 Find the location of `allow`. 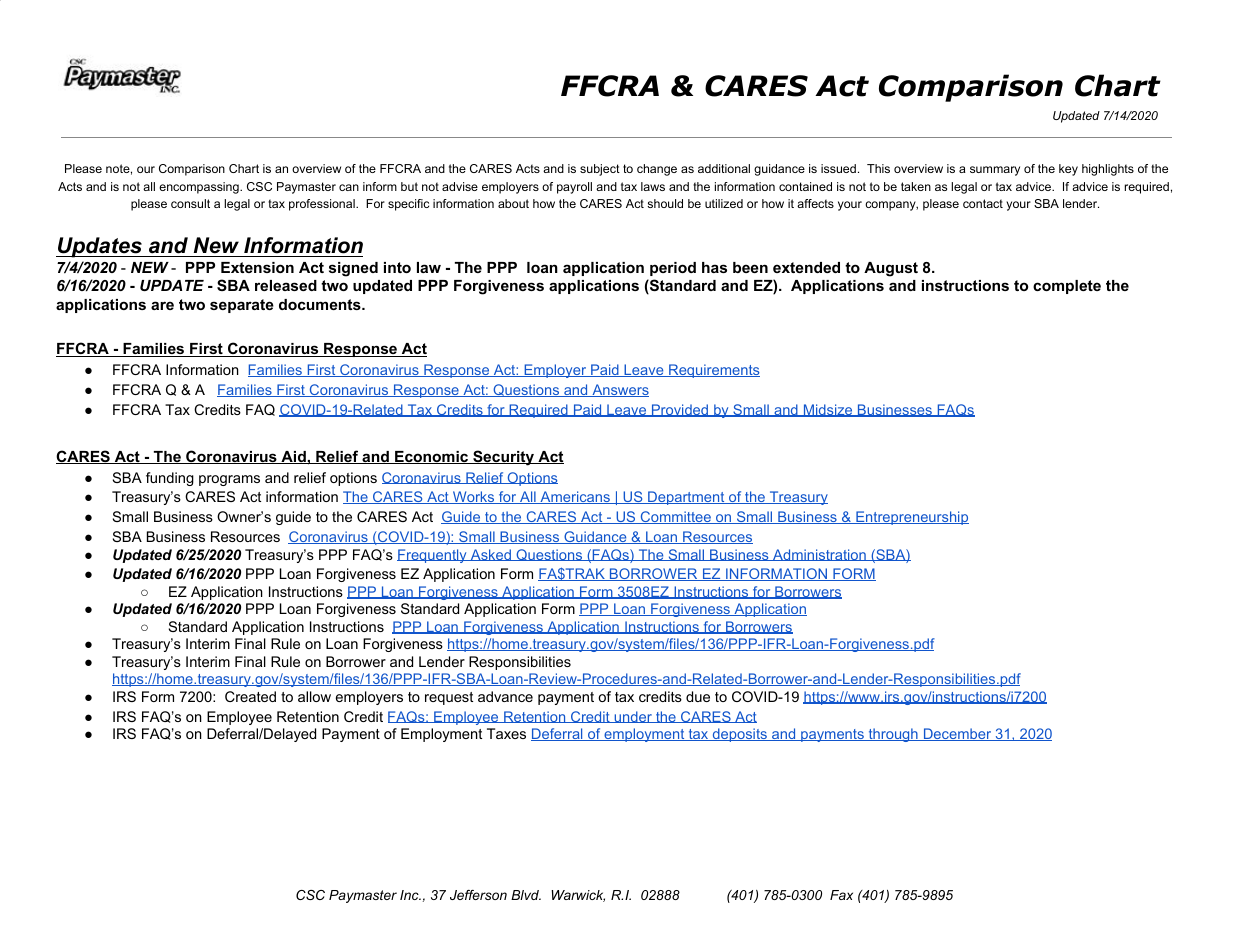

allow is located at coordinates (314, 696).
